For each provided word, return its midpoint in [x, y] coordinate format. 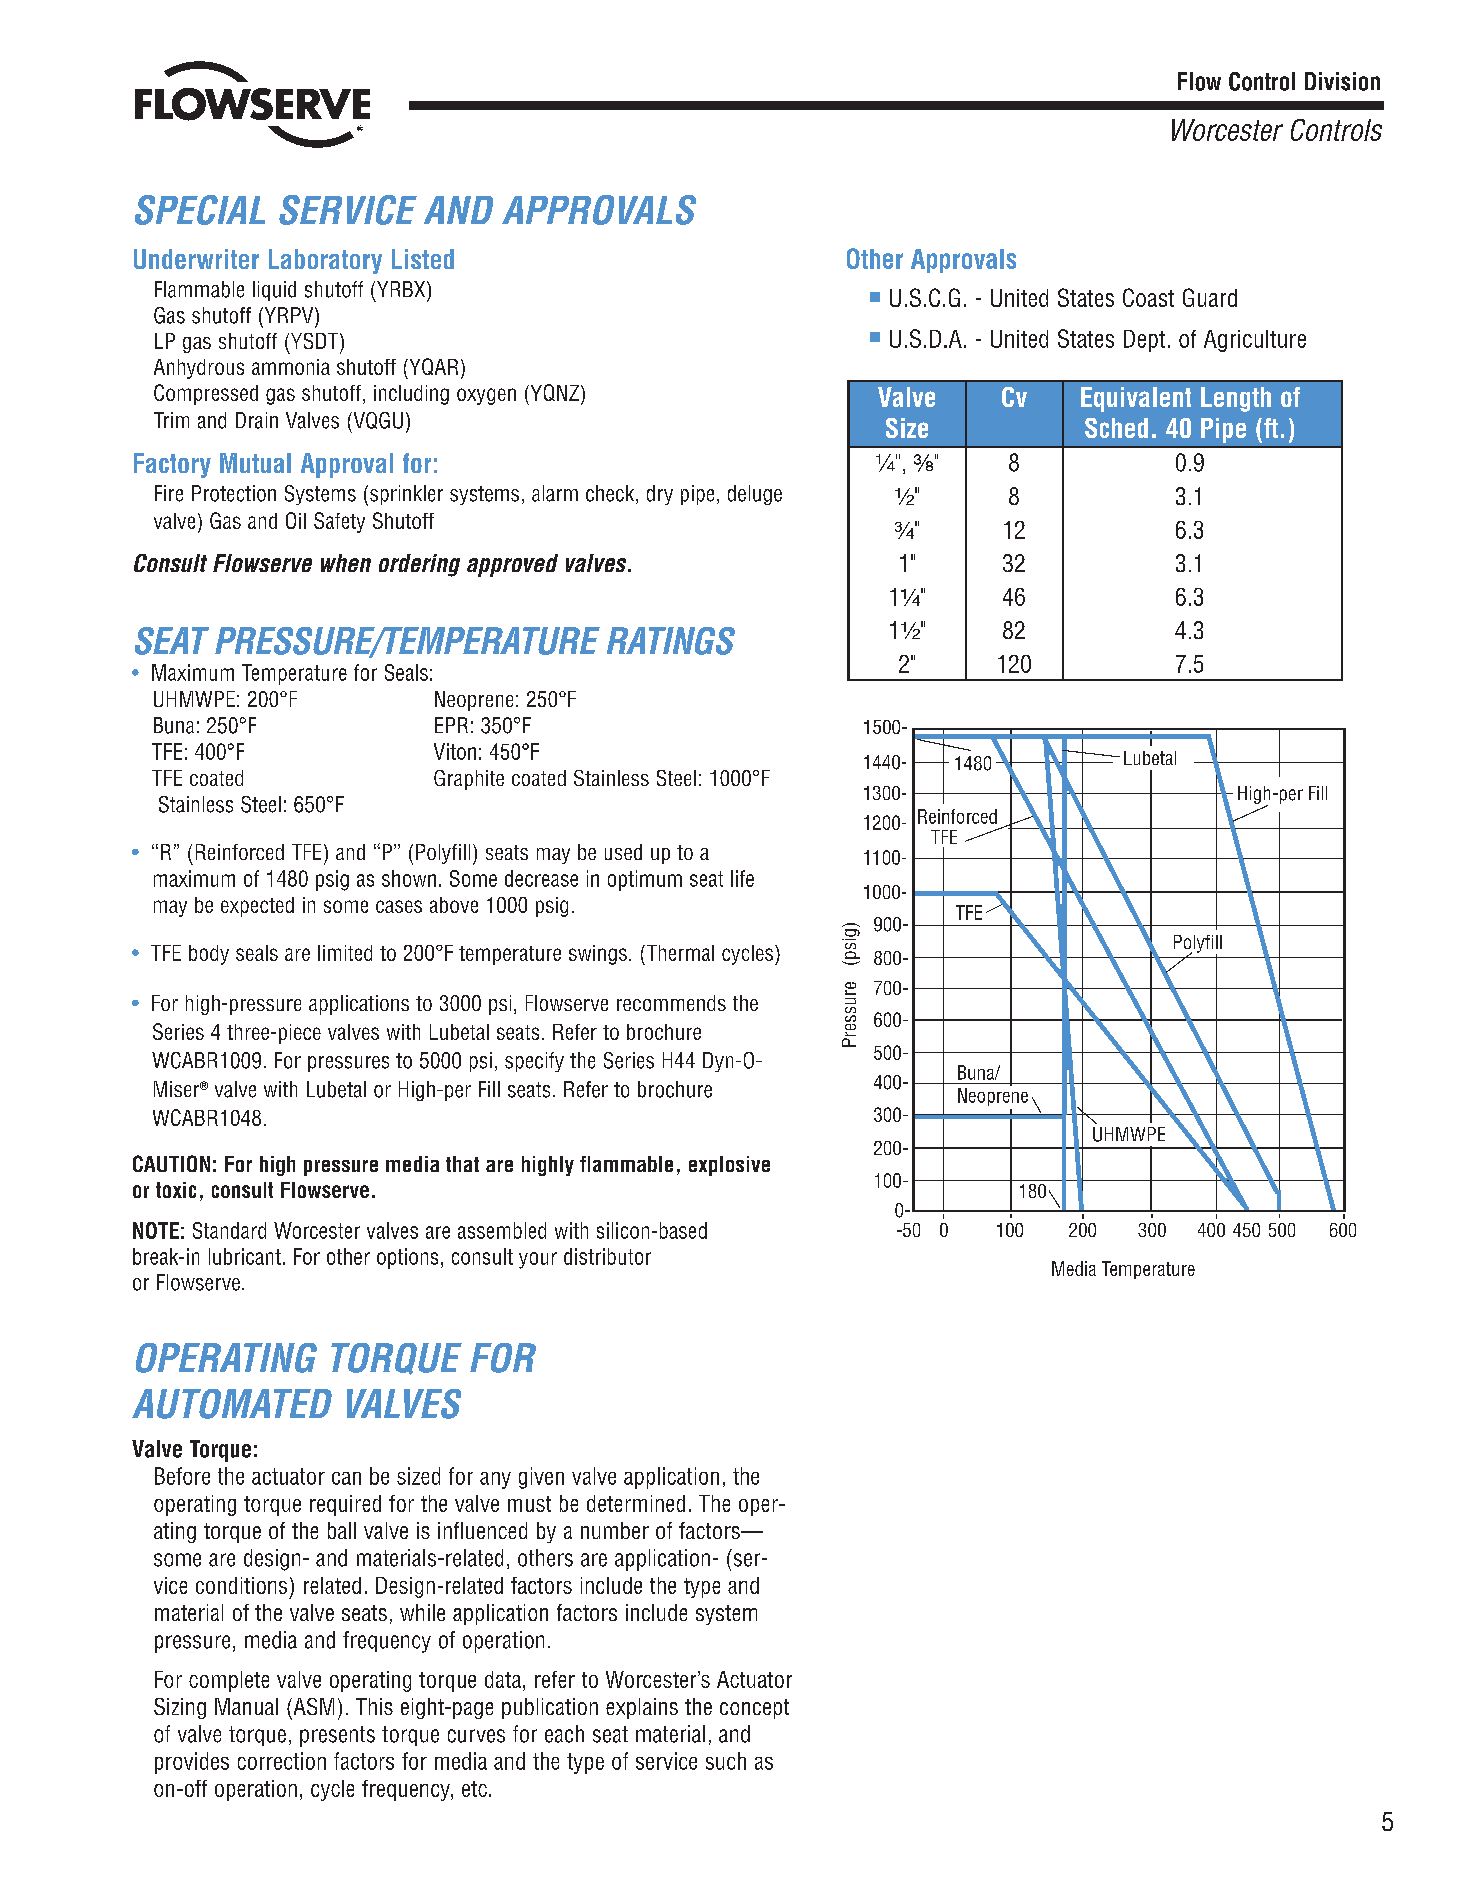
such [726, 1761]
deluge [755, 495]
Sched [1116, 428]
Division [1342, 81]
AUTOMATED [232, 1404]
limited [345, 953]
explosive [729, 1166]
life [742, 878]
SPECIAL [200, 210]
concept [754, 1709]
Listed [423, 259]
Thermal [679, 953]
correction [282, 1761]
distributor [607, 1256]
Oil [296, 520]
